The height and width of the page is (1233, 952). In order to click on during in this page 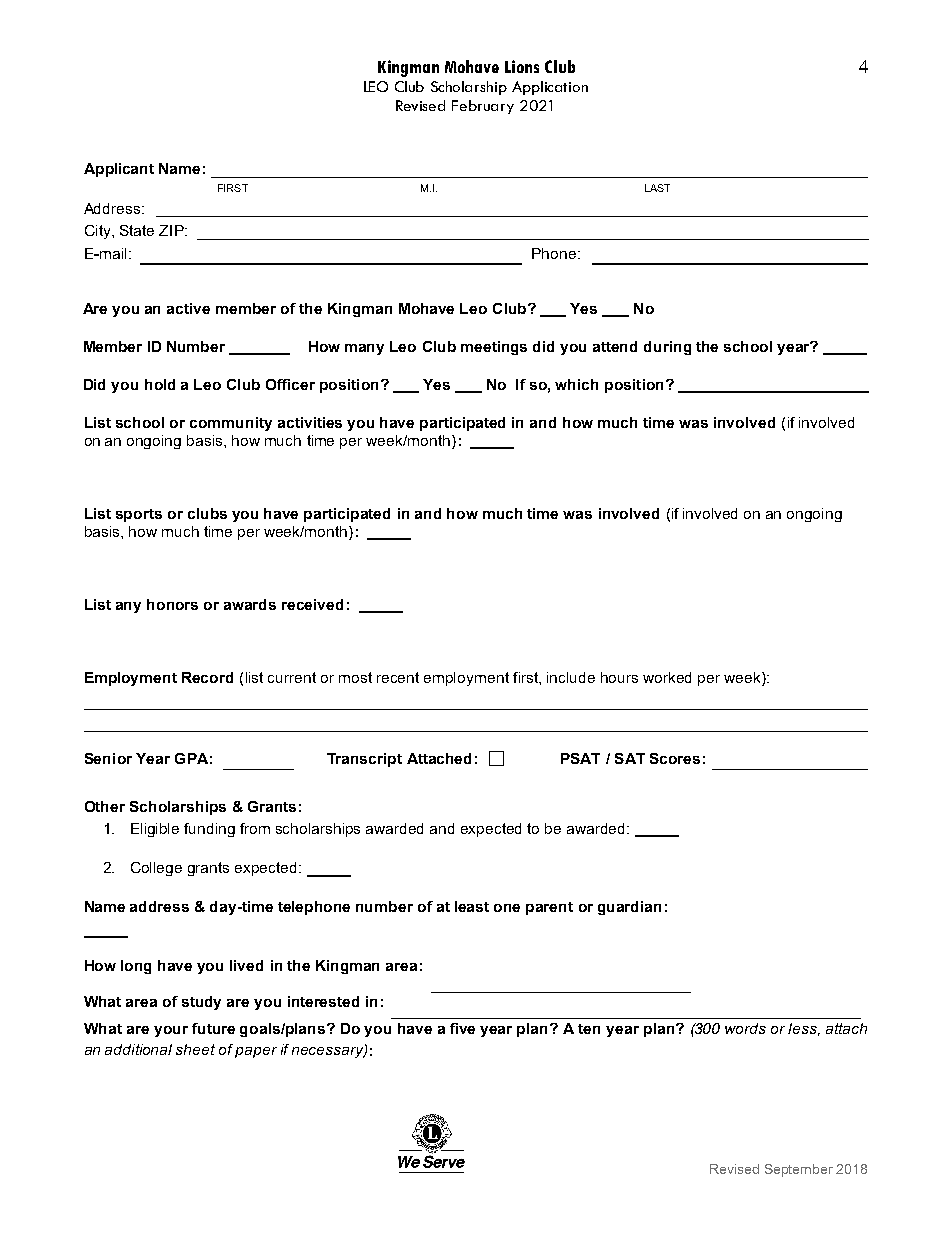, I will do `click(667, 348)`.
